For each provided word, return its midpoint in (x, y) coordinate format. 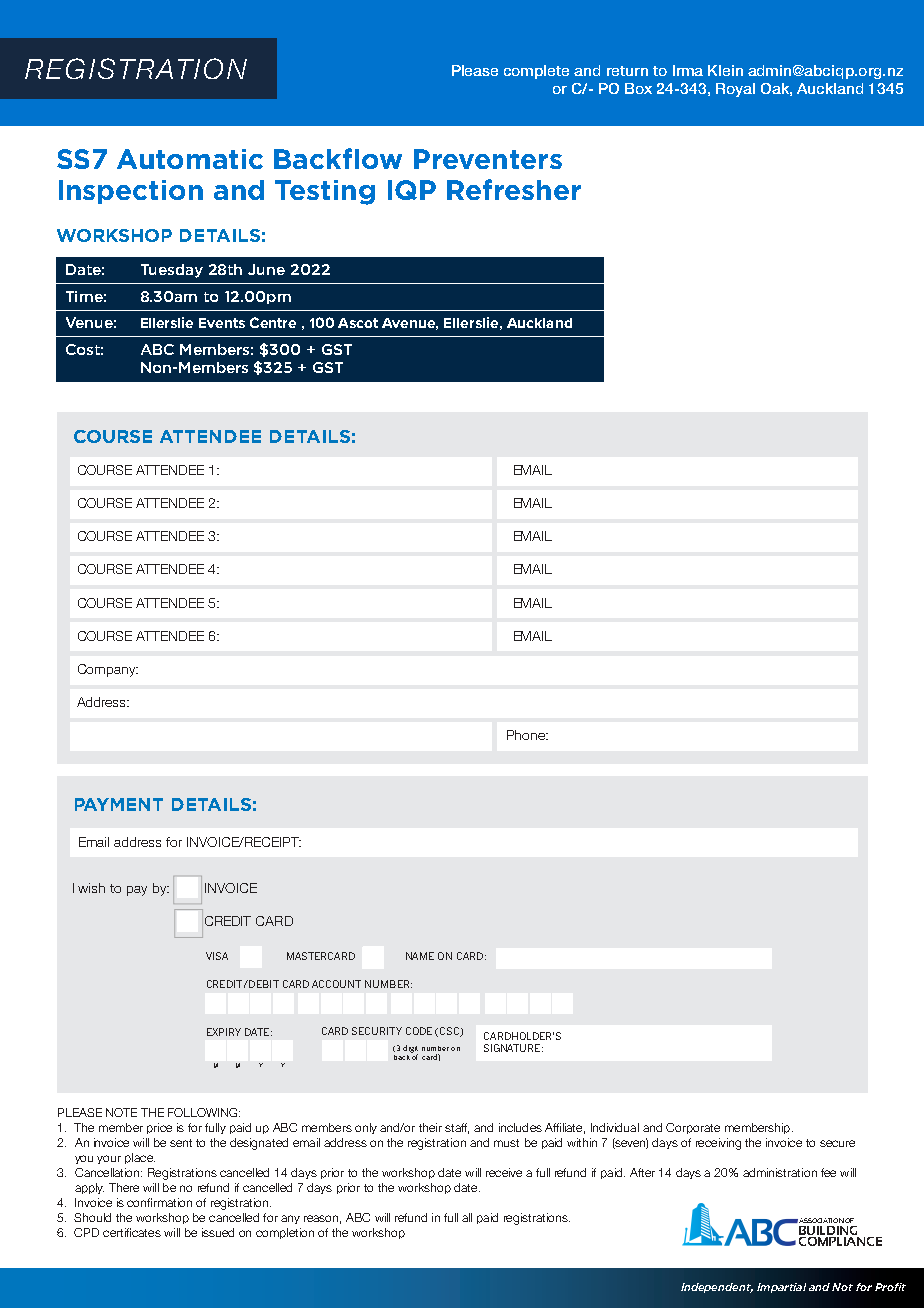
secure (837, 1143)
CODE (419, 1031)
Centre (273, 322)
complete (536, 72)
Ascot (358, 323)
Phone (527, 735)
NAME (420, 956)
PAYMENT (119, 804)
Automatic (190, 159)
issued (218, 1232)
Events (222, 323)
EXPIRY (224, 1032)
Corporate (693, 1128)
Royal (735, 90)
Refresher (514, 189)
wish (91, 888)
